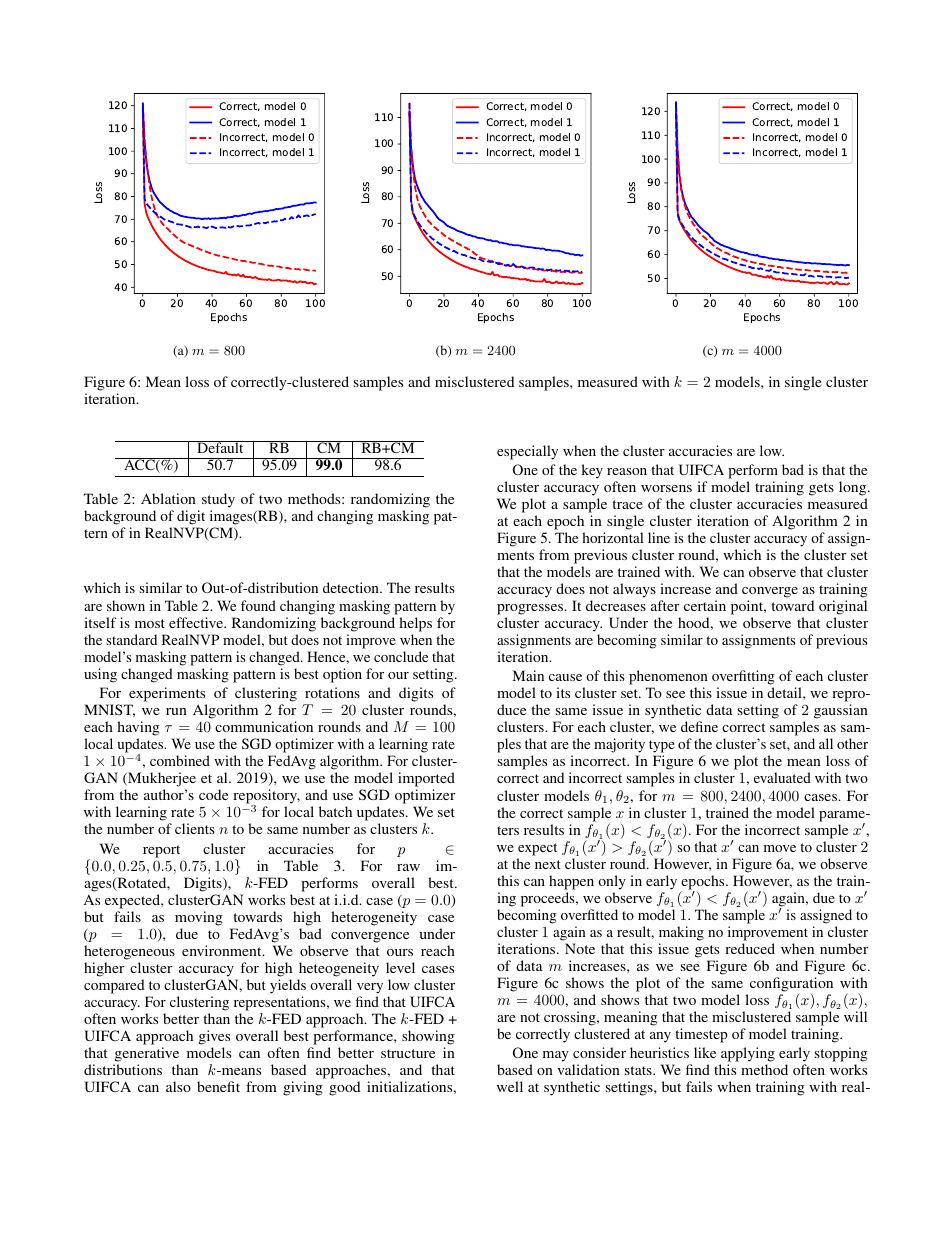 The image size is (952, 1233). I want to click on run, so click(176, 711).
